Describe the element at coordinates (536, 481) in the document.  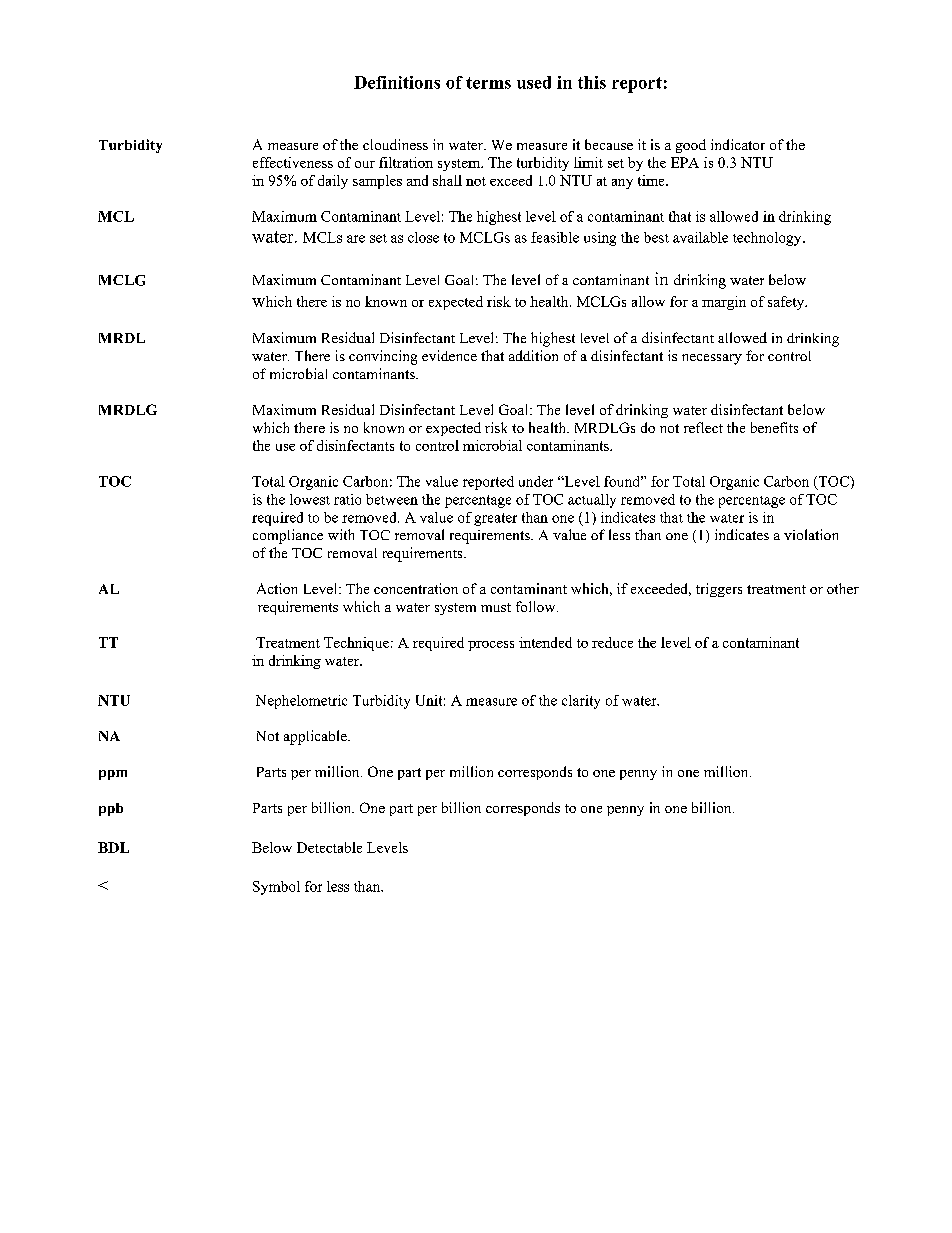
I see `under` at that location.
